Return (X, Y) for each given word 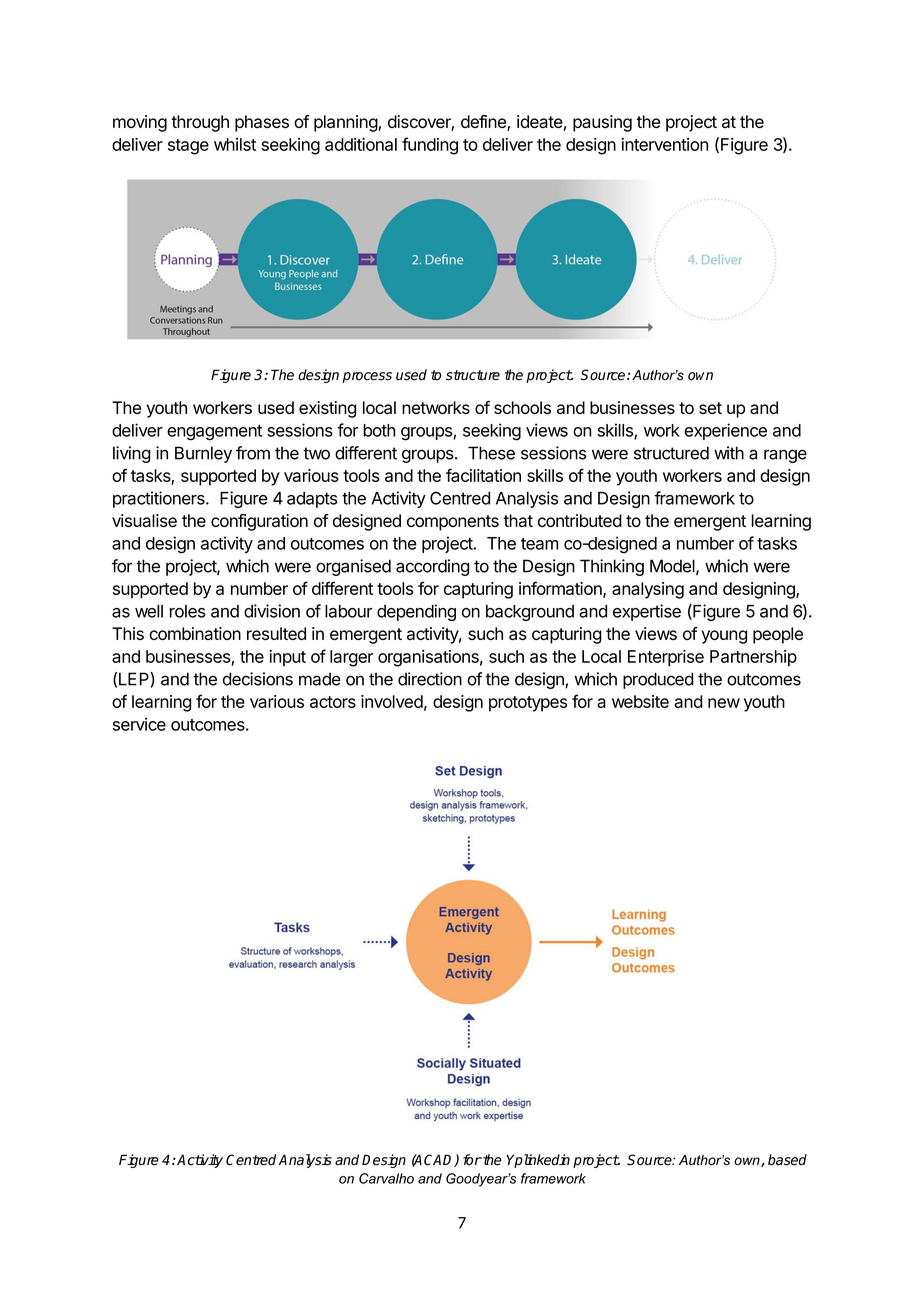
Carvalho (386, 1178)
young (724, 637)
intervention (665, 144)
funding (430, 146)
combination (195, 633)
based (787, 1160)
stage (188, 147)
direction (430, 679)
